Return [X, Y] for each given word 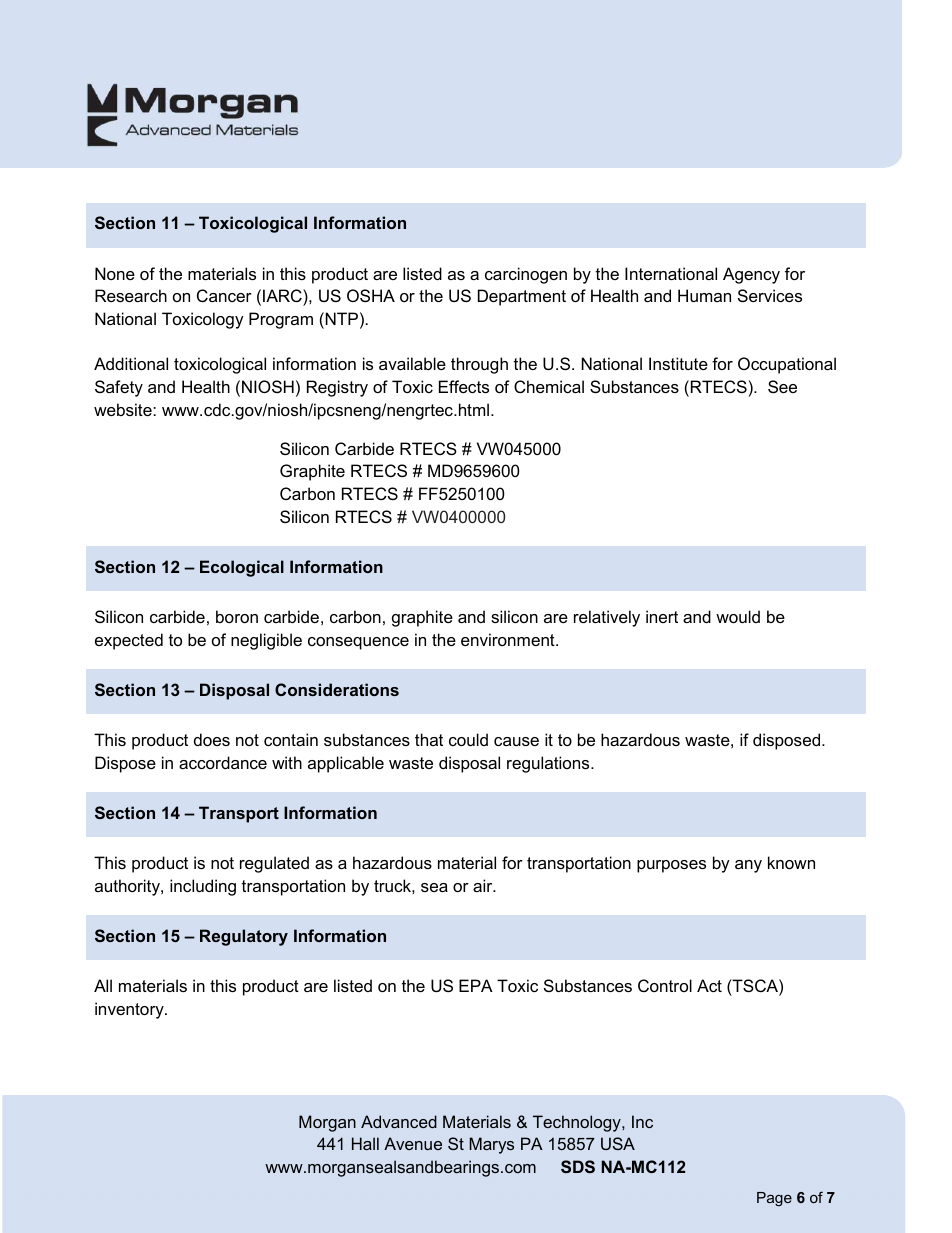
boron [237, 616]
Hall [365, 1143]
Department [522, 297]
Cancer [224, 295]
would [738, 616]
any [748, 866]
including [203, 887]
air [484, 885]
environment [509, 639]
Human [704, 295]
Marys [491, 1145]
